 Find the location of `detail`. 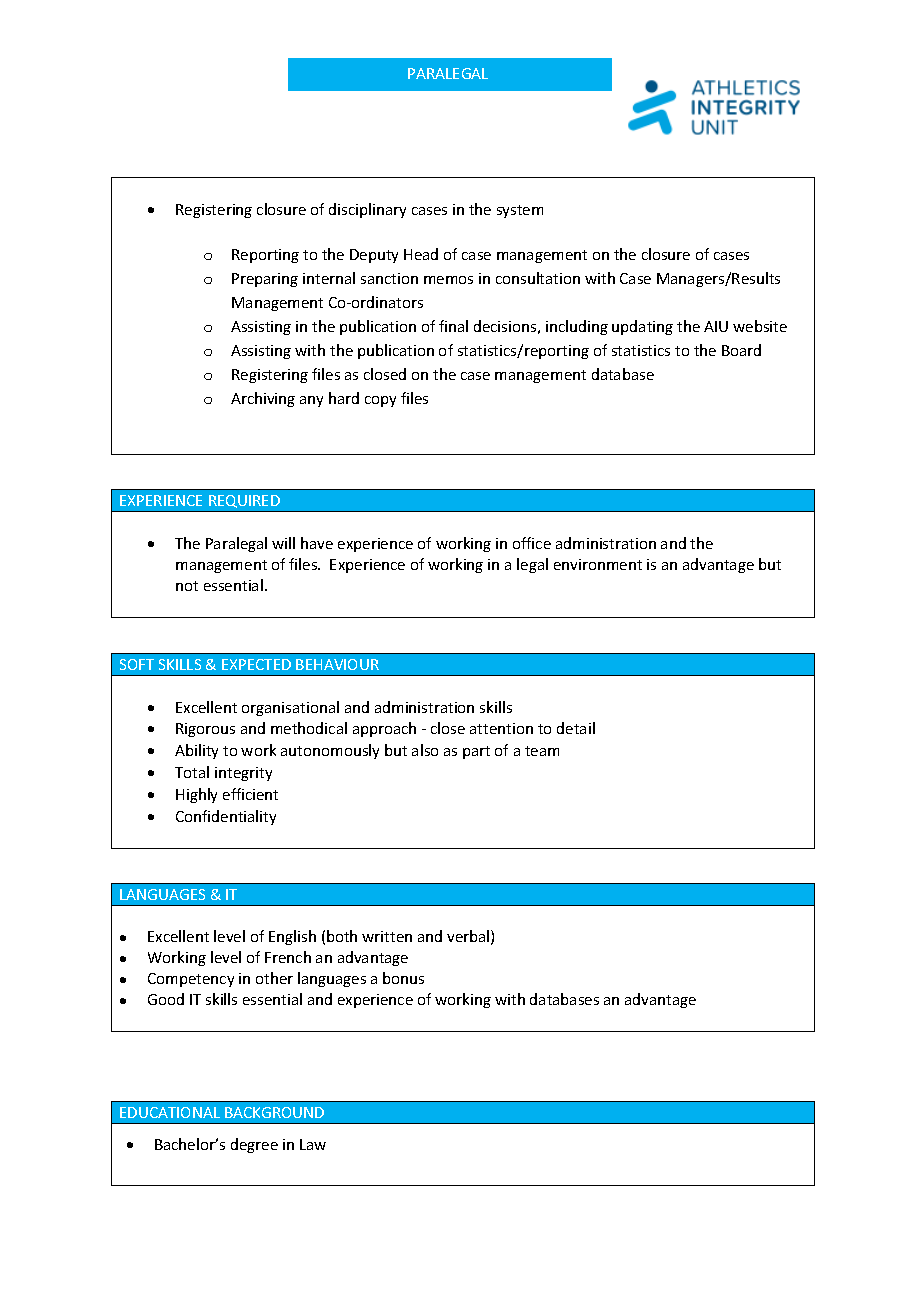

detail is located at coordinates (576, 728).
